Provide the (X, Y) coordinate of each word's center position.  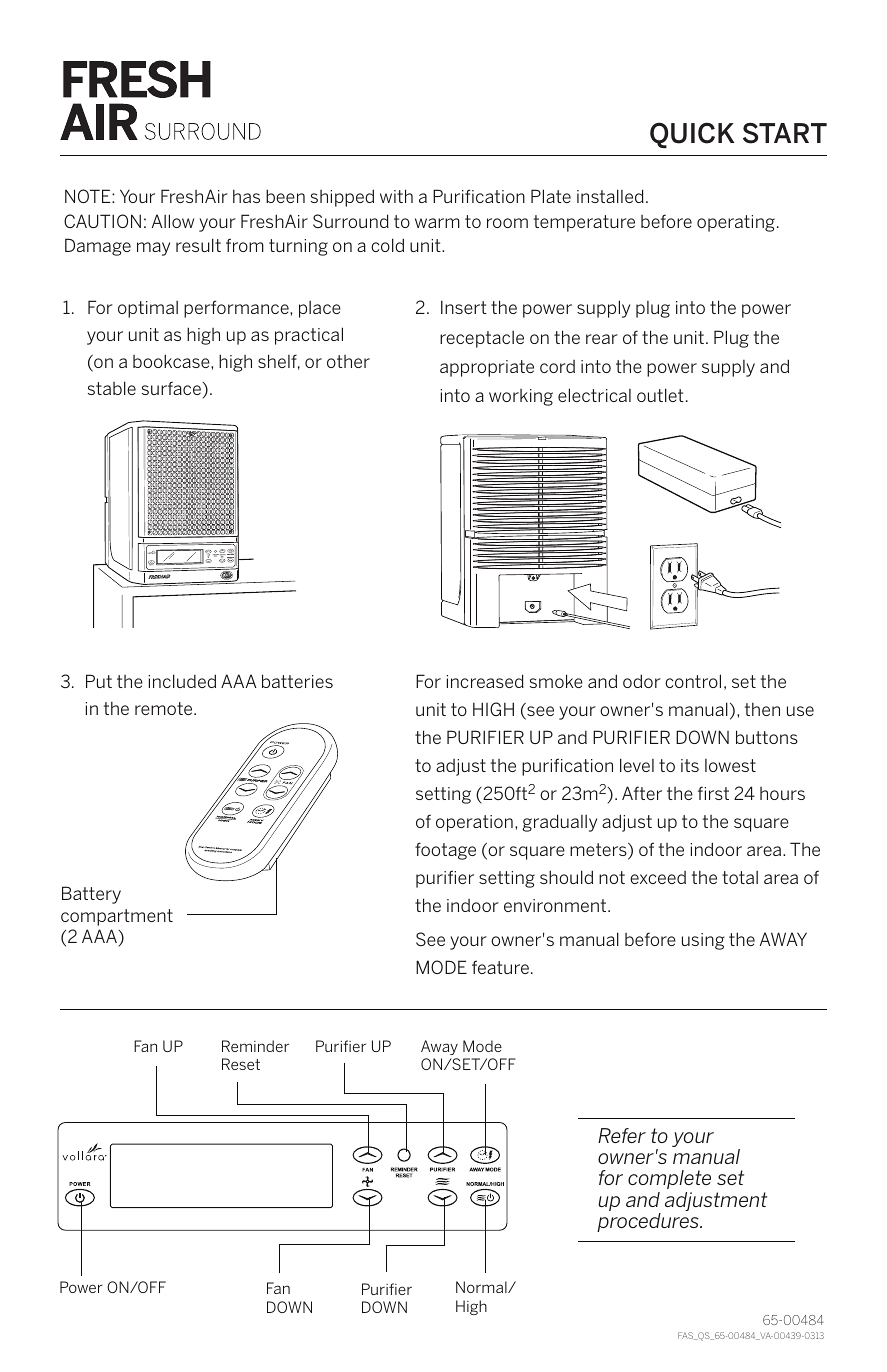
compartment (117, 917)
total (740, 877)
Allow (173, 221)
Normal (482, 1287)
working (521, 397)
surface (172, 388)
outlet (660, 395)
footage (445, 851)
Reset (241, 1064)
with (396, 196)
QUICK (692, 135)
